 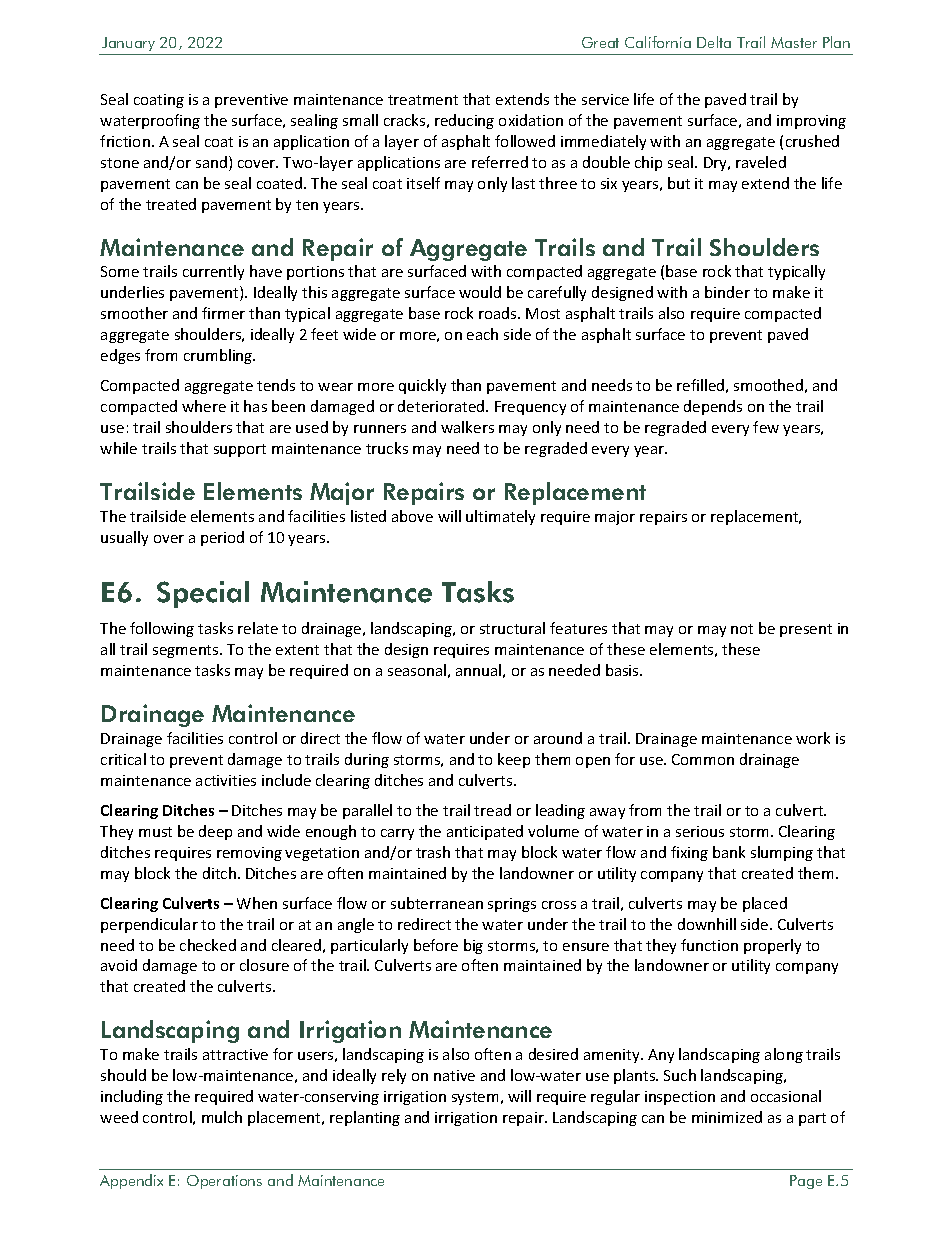 I want to click on Special, so click(x=203, y=594).
